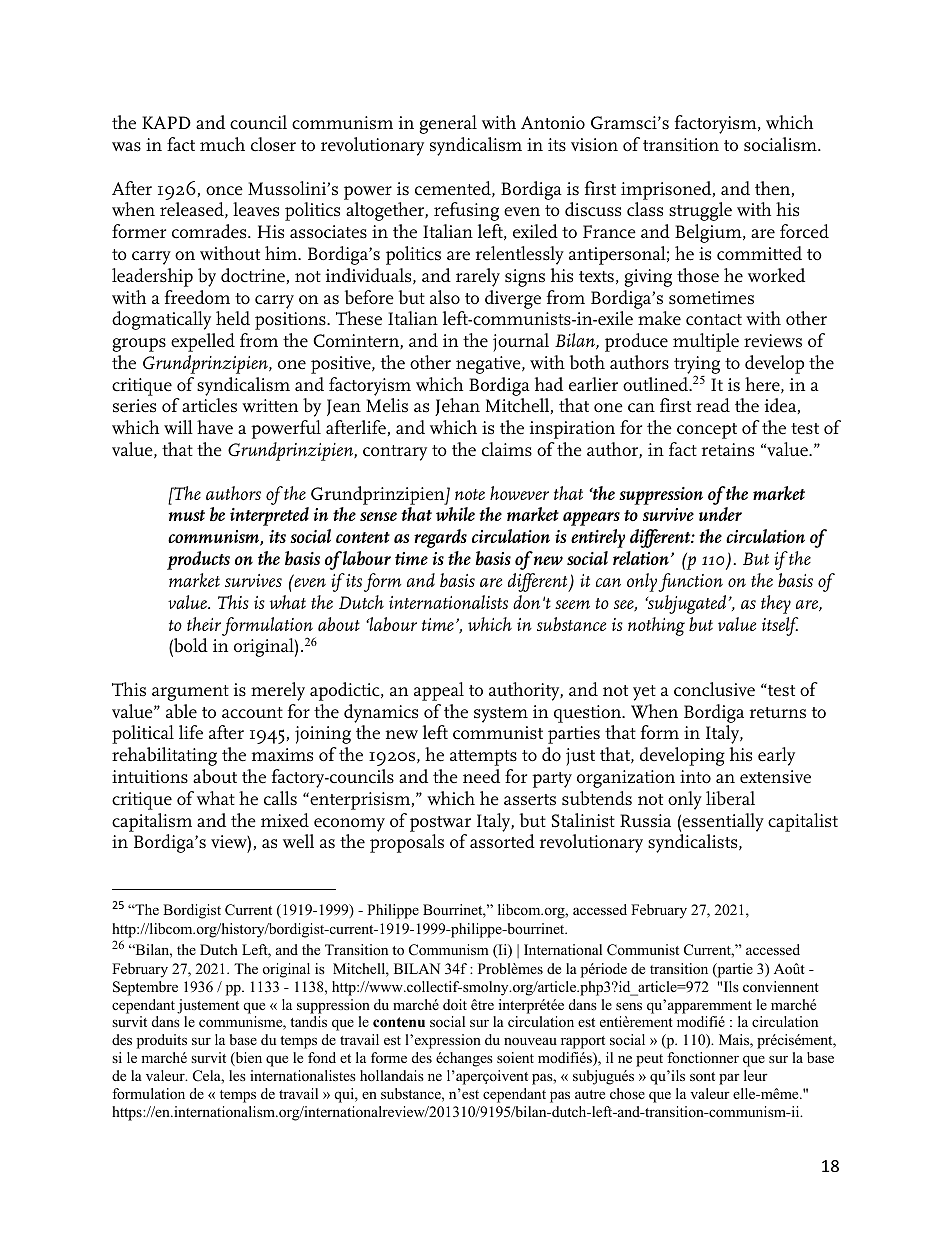  Describe the element at coordinates (700, 211) in the document. I see `struggle` at that location.
